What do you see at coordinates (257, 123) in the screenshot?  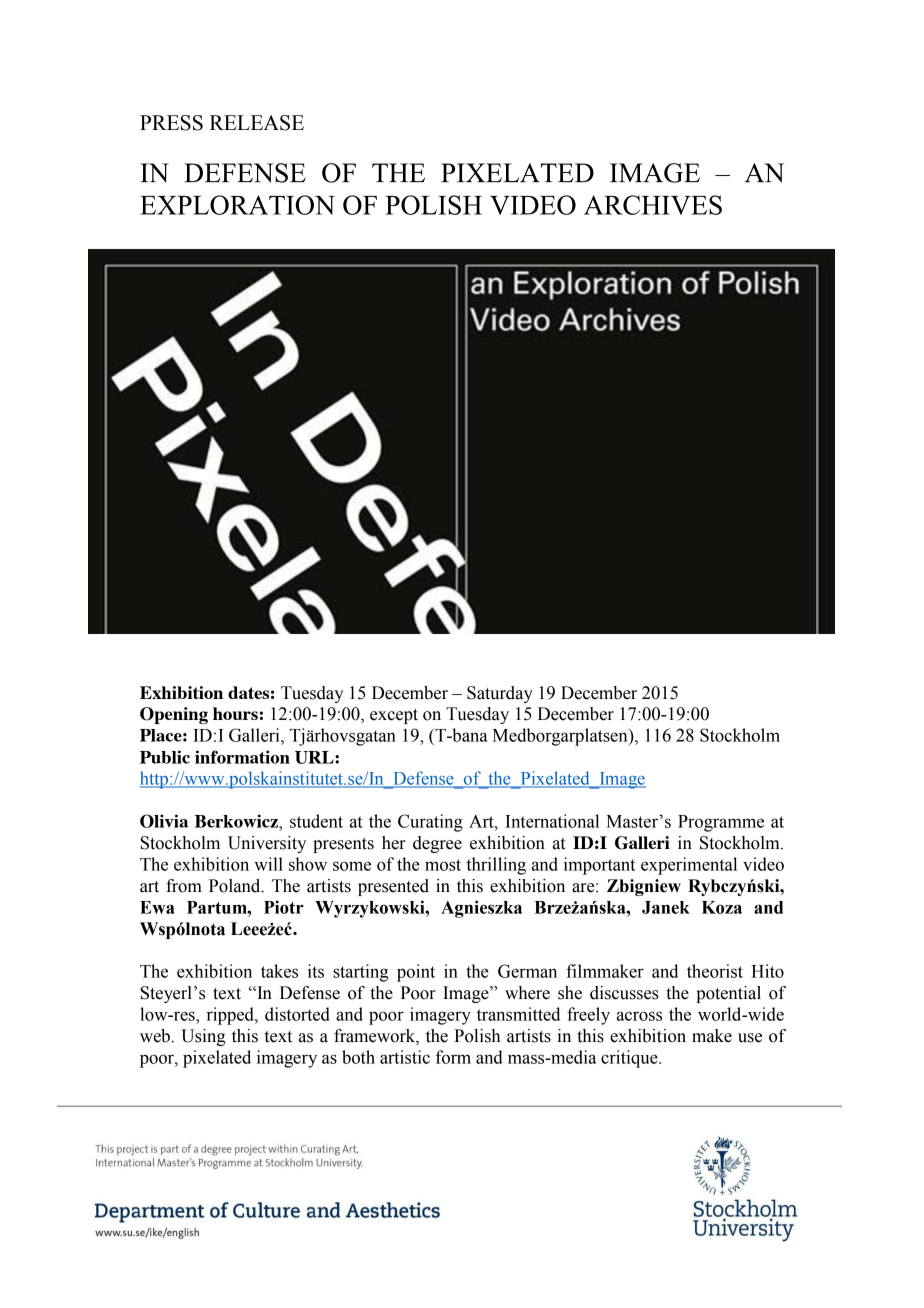 I see `RELEASE` at bounding box center [257, 123].
